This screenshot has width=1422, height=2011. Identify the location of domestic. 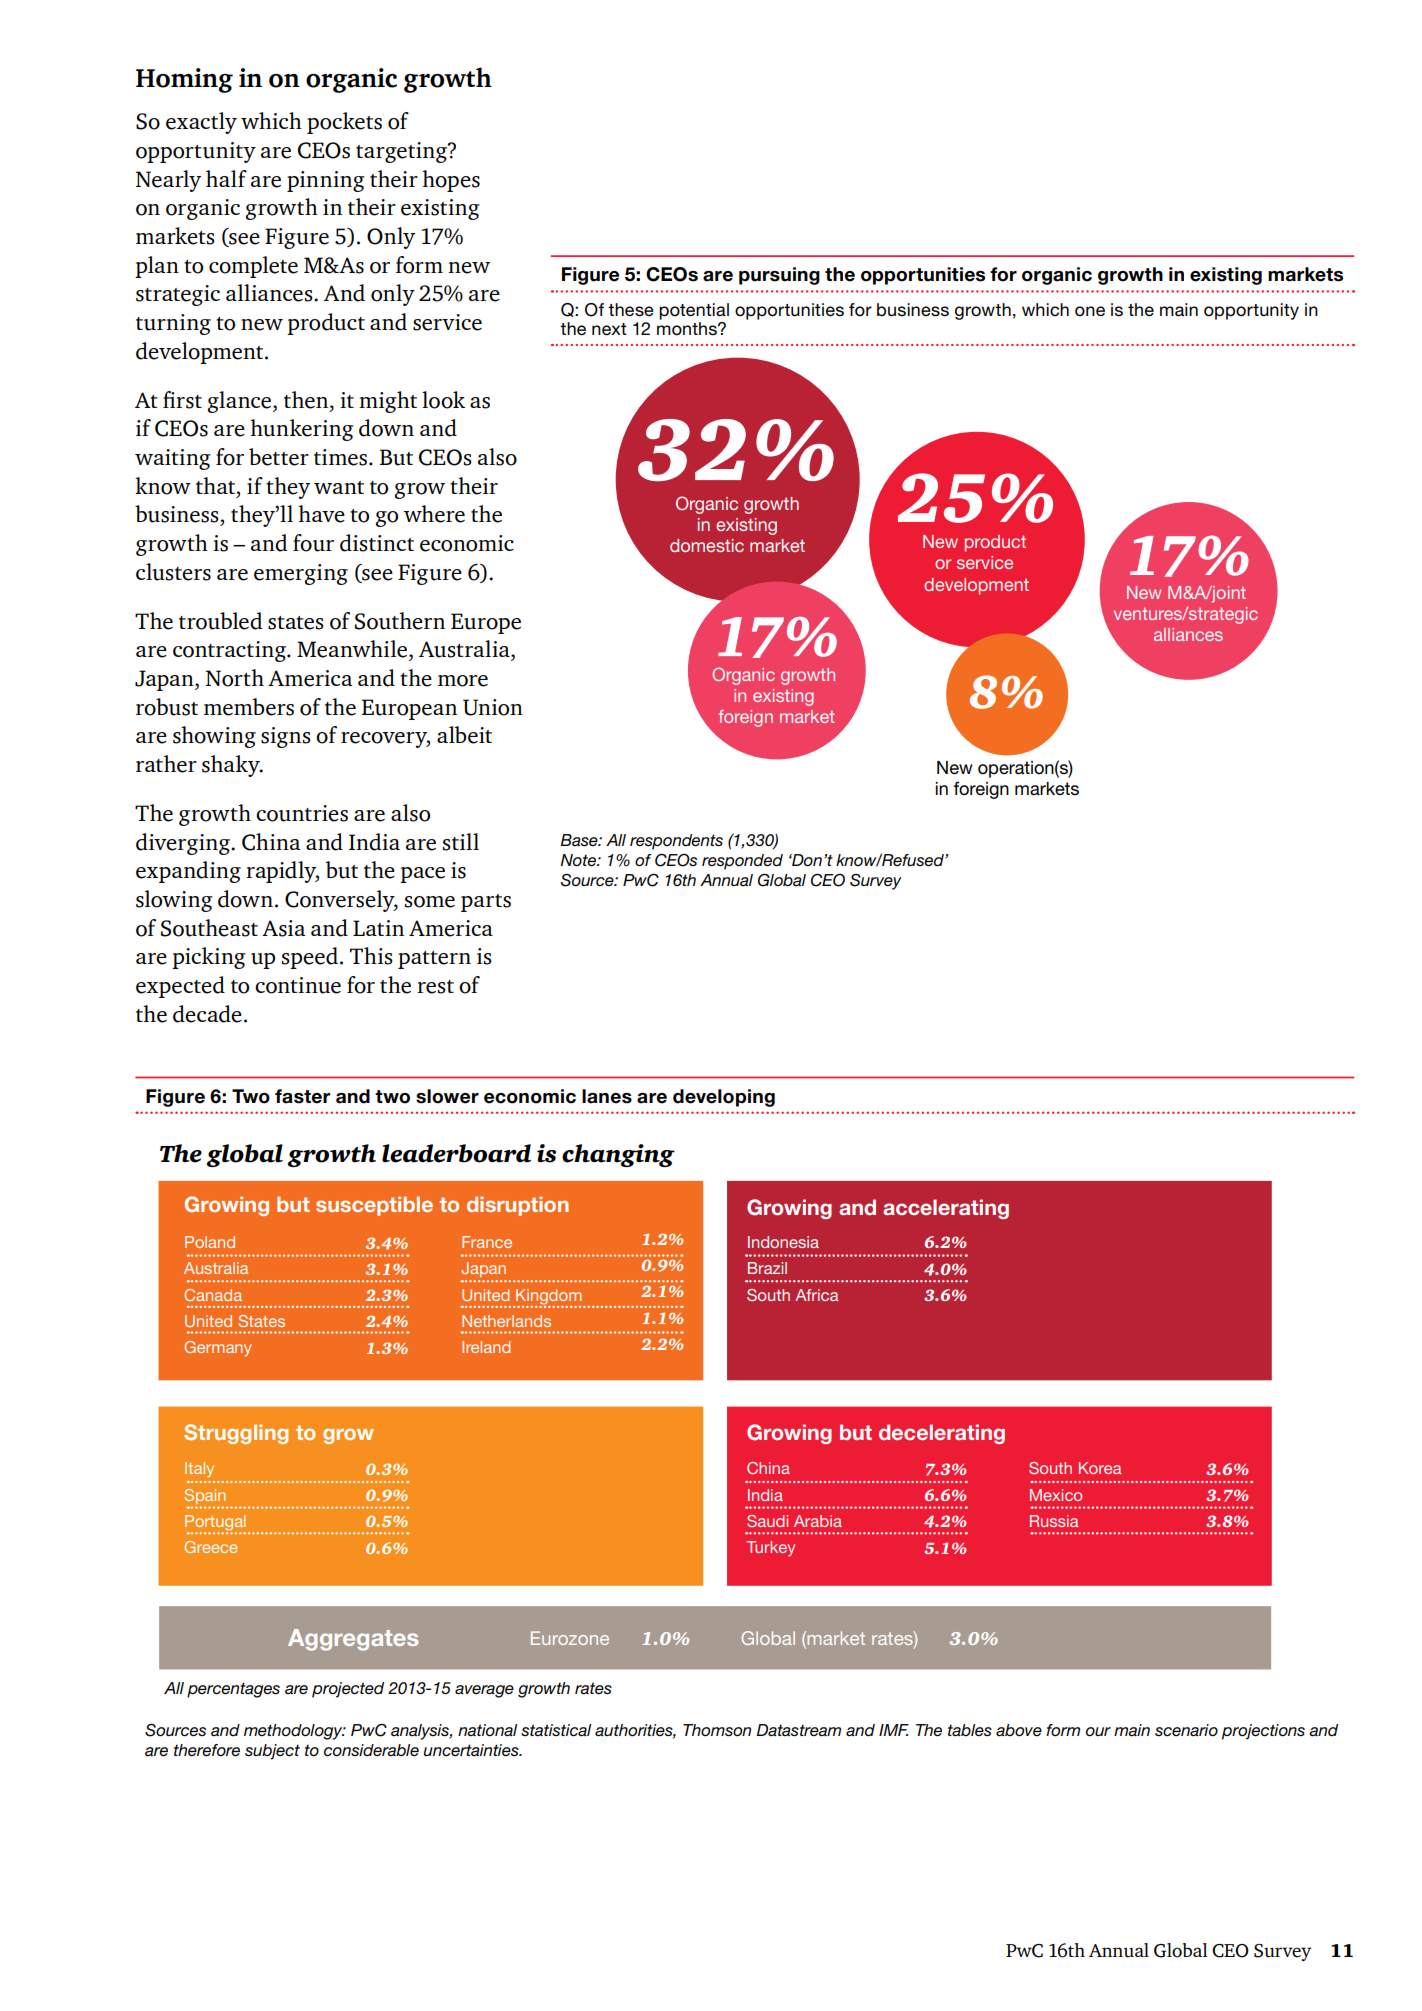
(707, 545).
